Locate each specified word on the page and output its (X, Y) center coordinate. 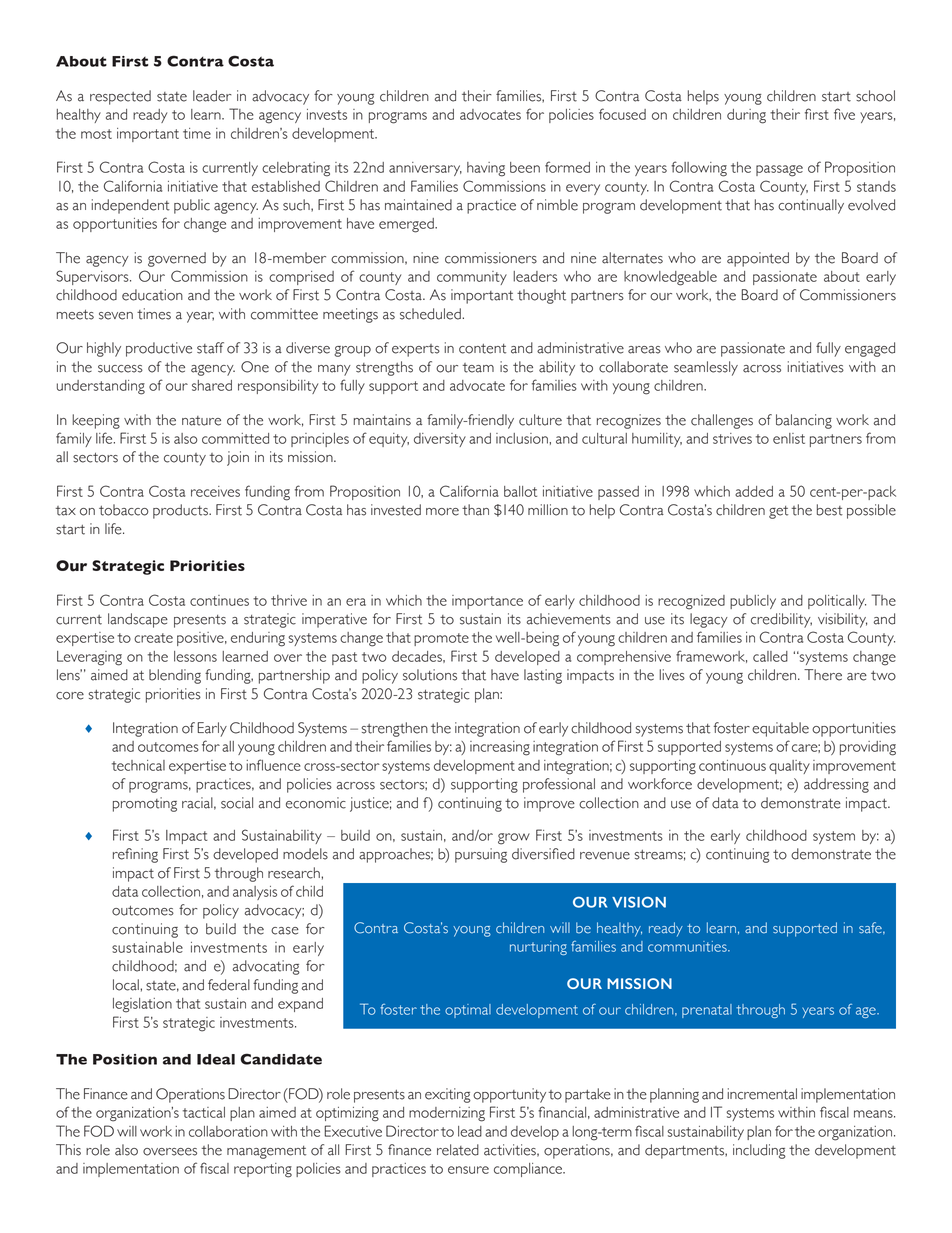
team (478, 368)
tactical (204, 1112)
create (153, 638)
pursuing (481, 855)
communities (688, 946)
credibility (781, 620)
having (486, 169)
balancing (804, 421)
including (759, 1151)
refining (135, 855)
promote (441, 639)
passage (779, 171)
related (458, 1150)
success (120, 369)
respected (120, 97)
